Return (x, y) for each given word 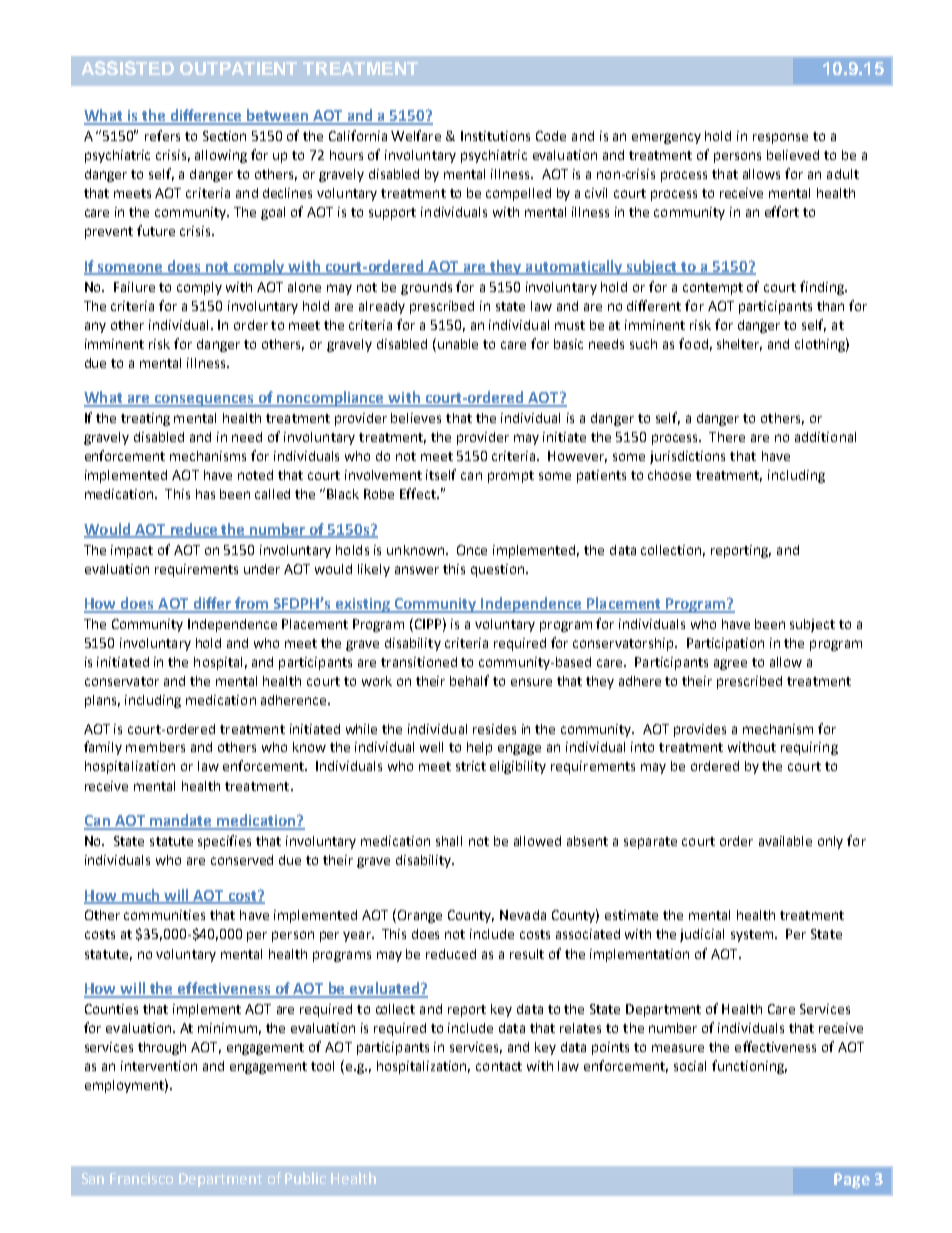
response (780, 138)
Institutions (495, 136)
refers (162, 135)
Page (852, 1181)
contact (499, 1066)
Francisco (141, 1178)
